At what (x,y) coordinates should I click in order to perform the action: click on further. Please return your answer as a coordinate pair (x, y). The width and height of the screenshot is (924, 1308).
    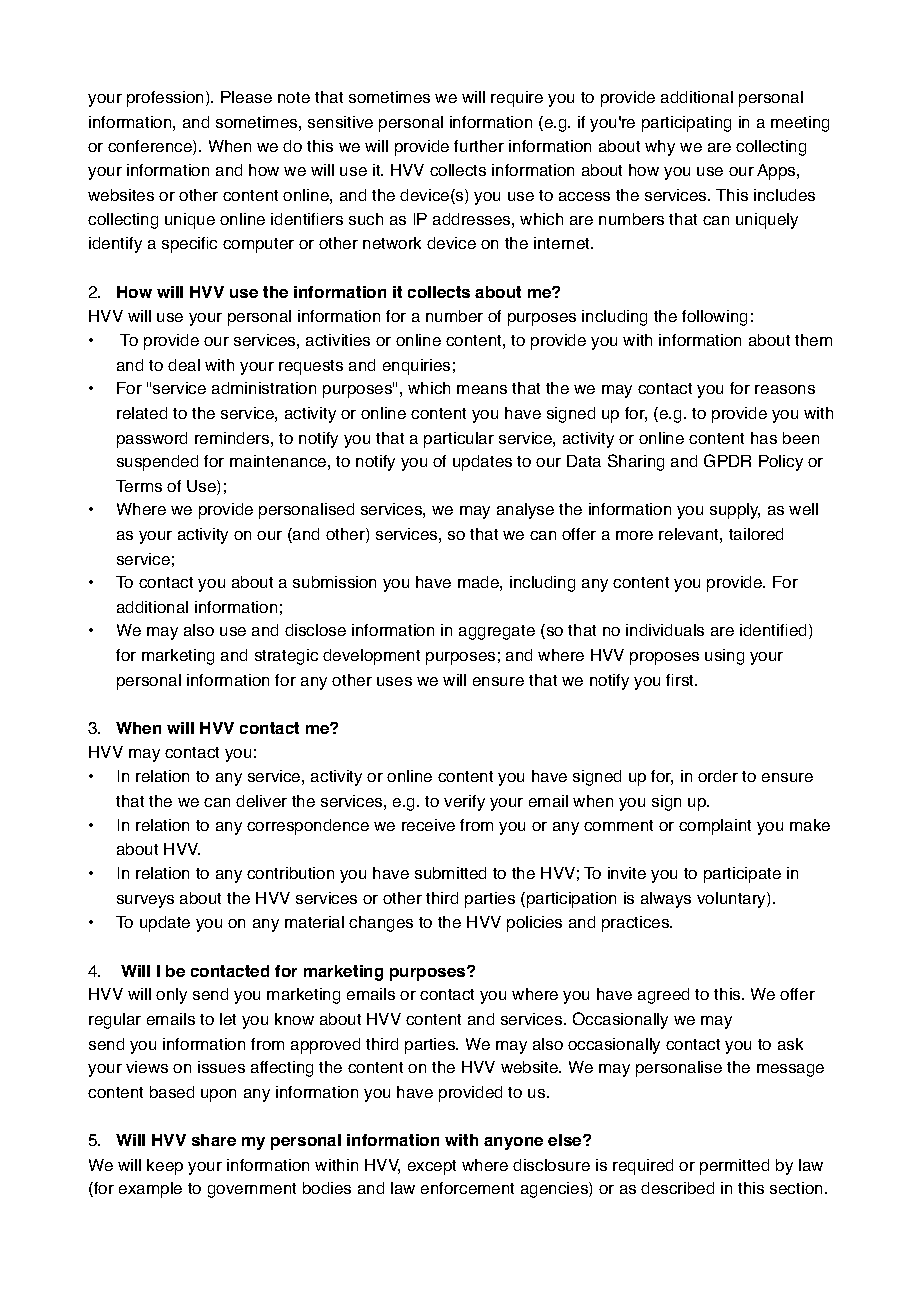
    Looking at the image, I should click on (479, 146).
